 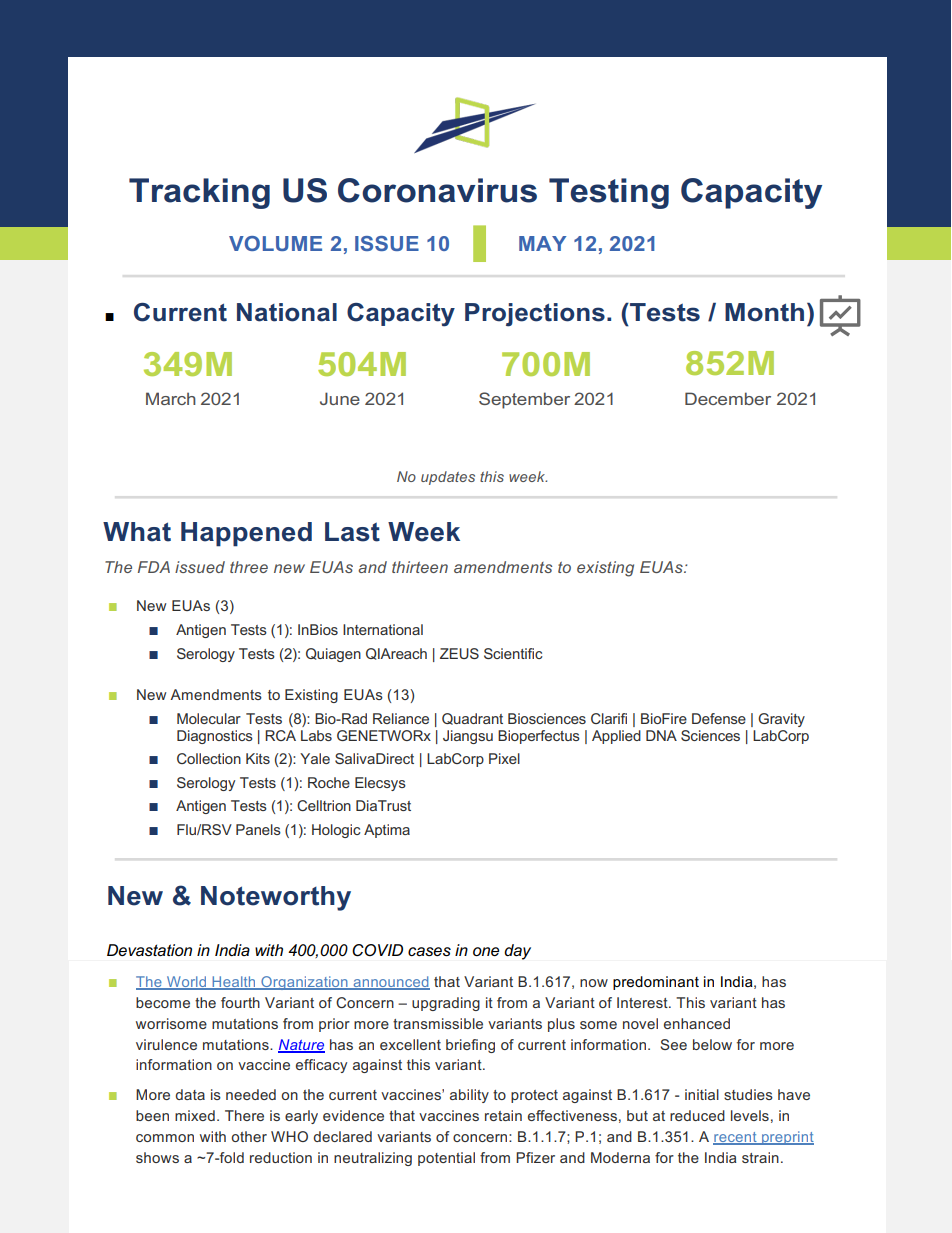 I want to click on Molecular, so click(x=209, y=718).
